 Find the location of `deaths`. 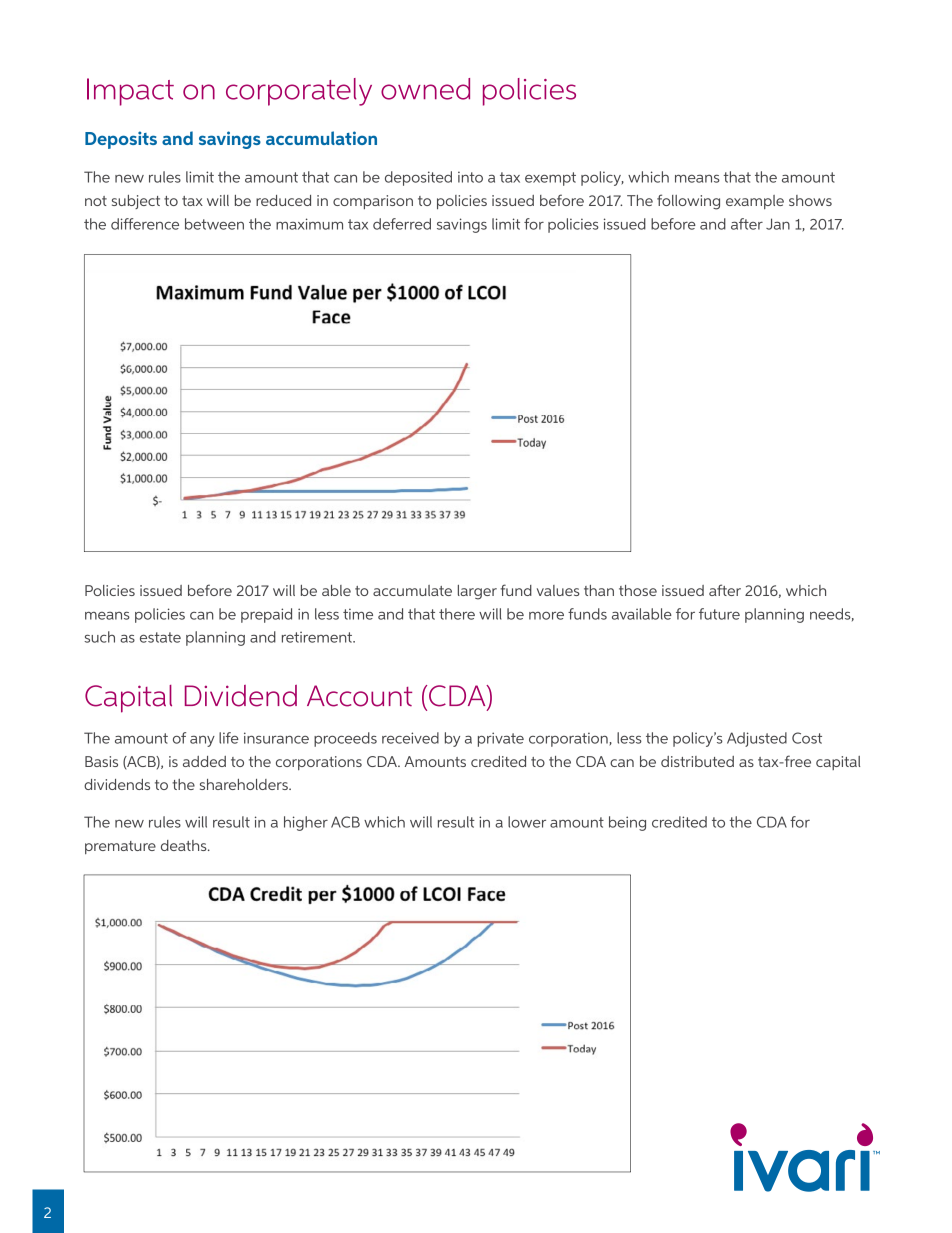

deaths is located at coordinates (185, 845).
